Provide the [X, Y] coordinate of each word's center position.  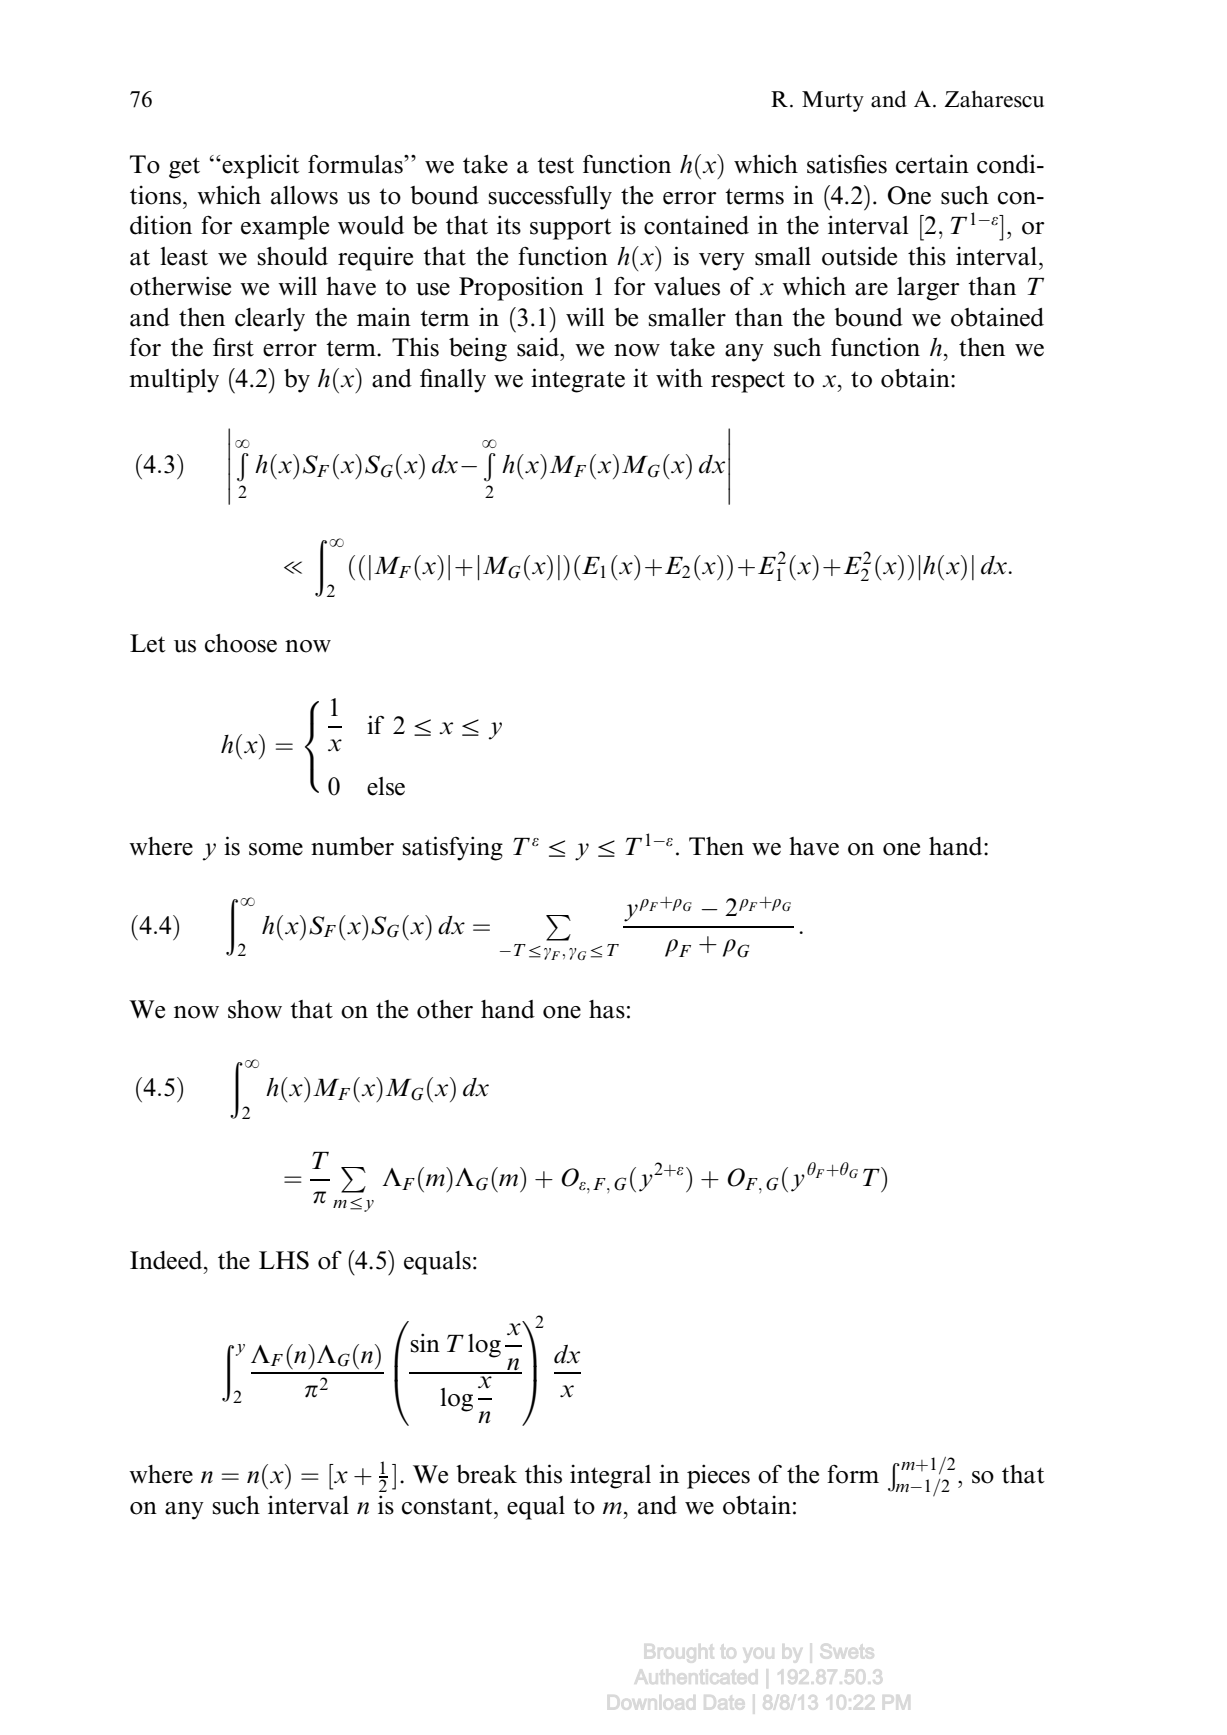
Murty [833, 101]
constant [448, 1506]
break [486, 1474]
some [276, 849]
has [607, 1009]
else [386, 786]
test [555, 165]
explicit [260, 166]
